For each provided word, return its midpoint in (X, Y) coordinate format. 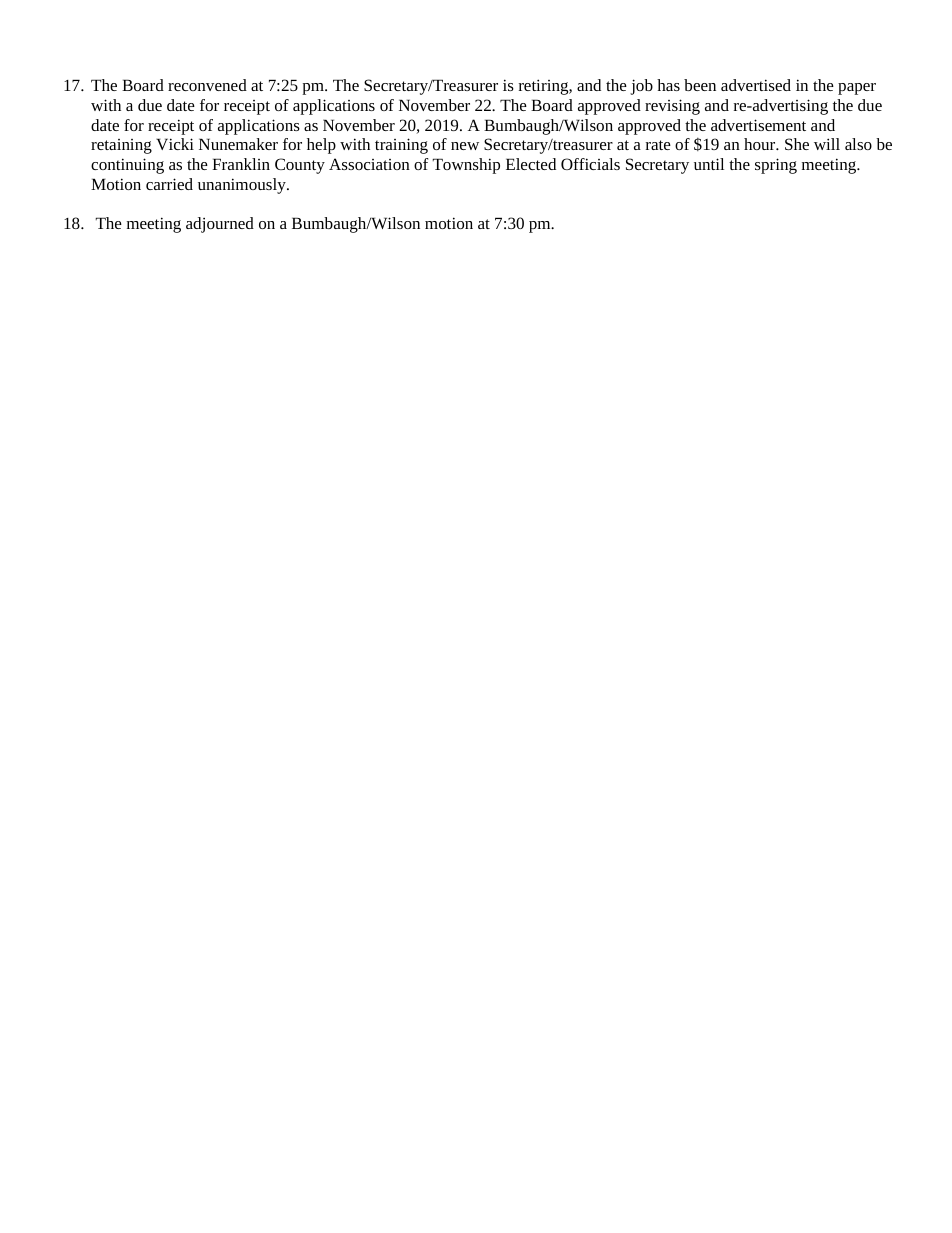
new (465, 146)
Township (466, 166)
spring (776, 166)
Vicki (175, 144)
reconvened (207, 85)
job (641, 87)
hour (761, 144)
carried (169, 184)
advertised (756, 85)
